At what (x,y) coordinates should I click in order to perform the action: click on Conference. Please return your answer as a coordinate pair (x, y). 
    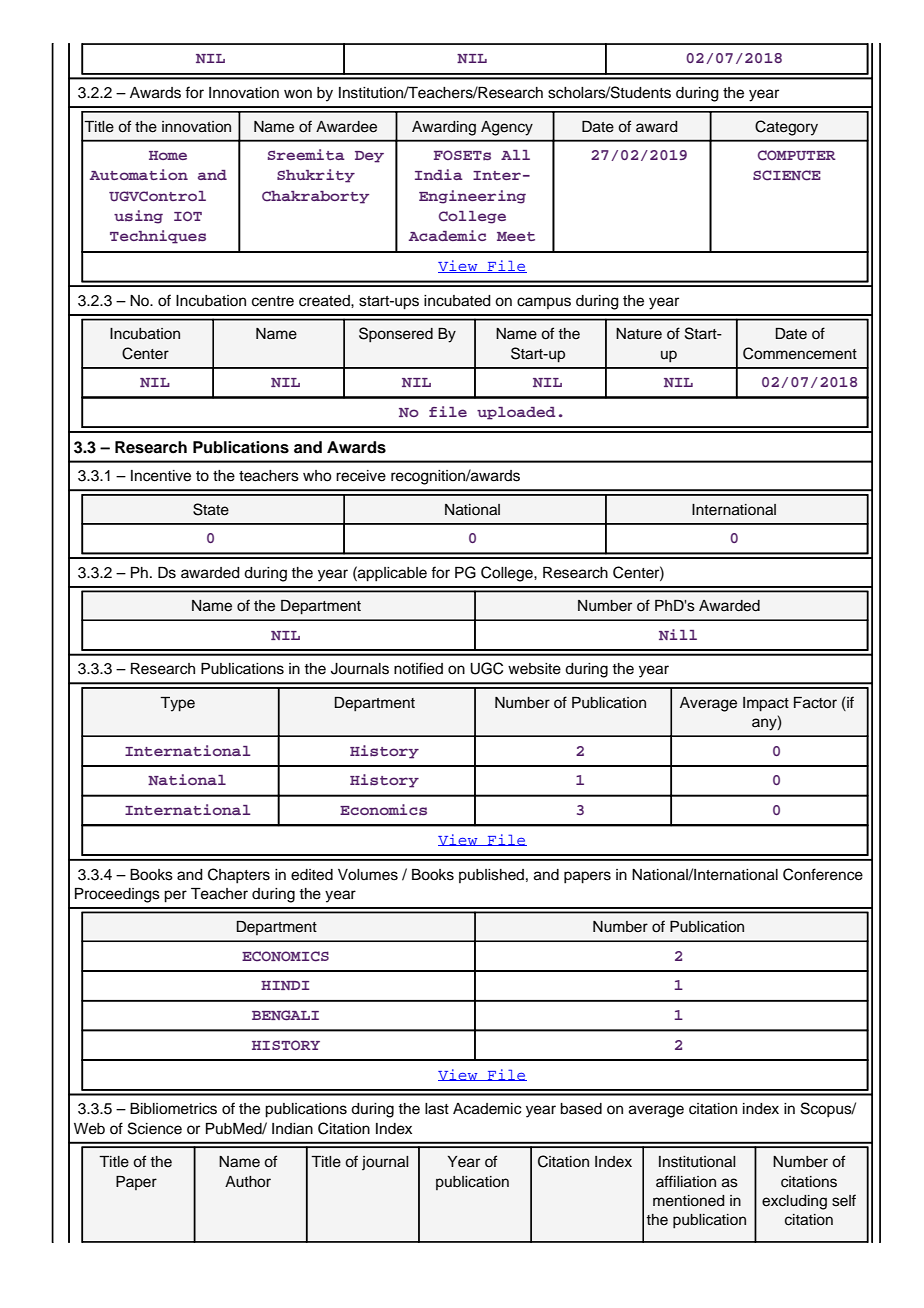
    Looking at the image, I should click on (823, 874).
